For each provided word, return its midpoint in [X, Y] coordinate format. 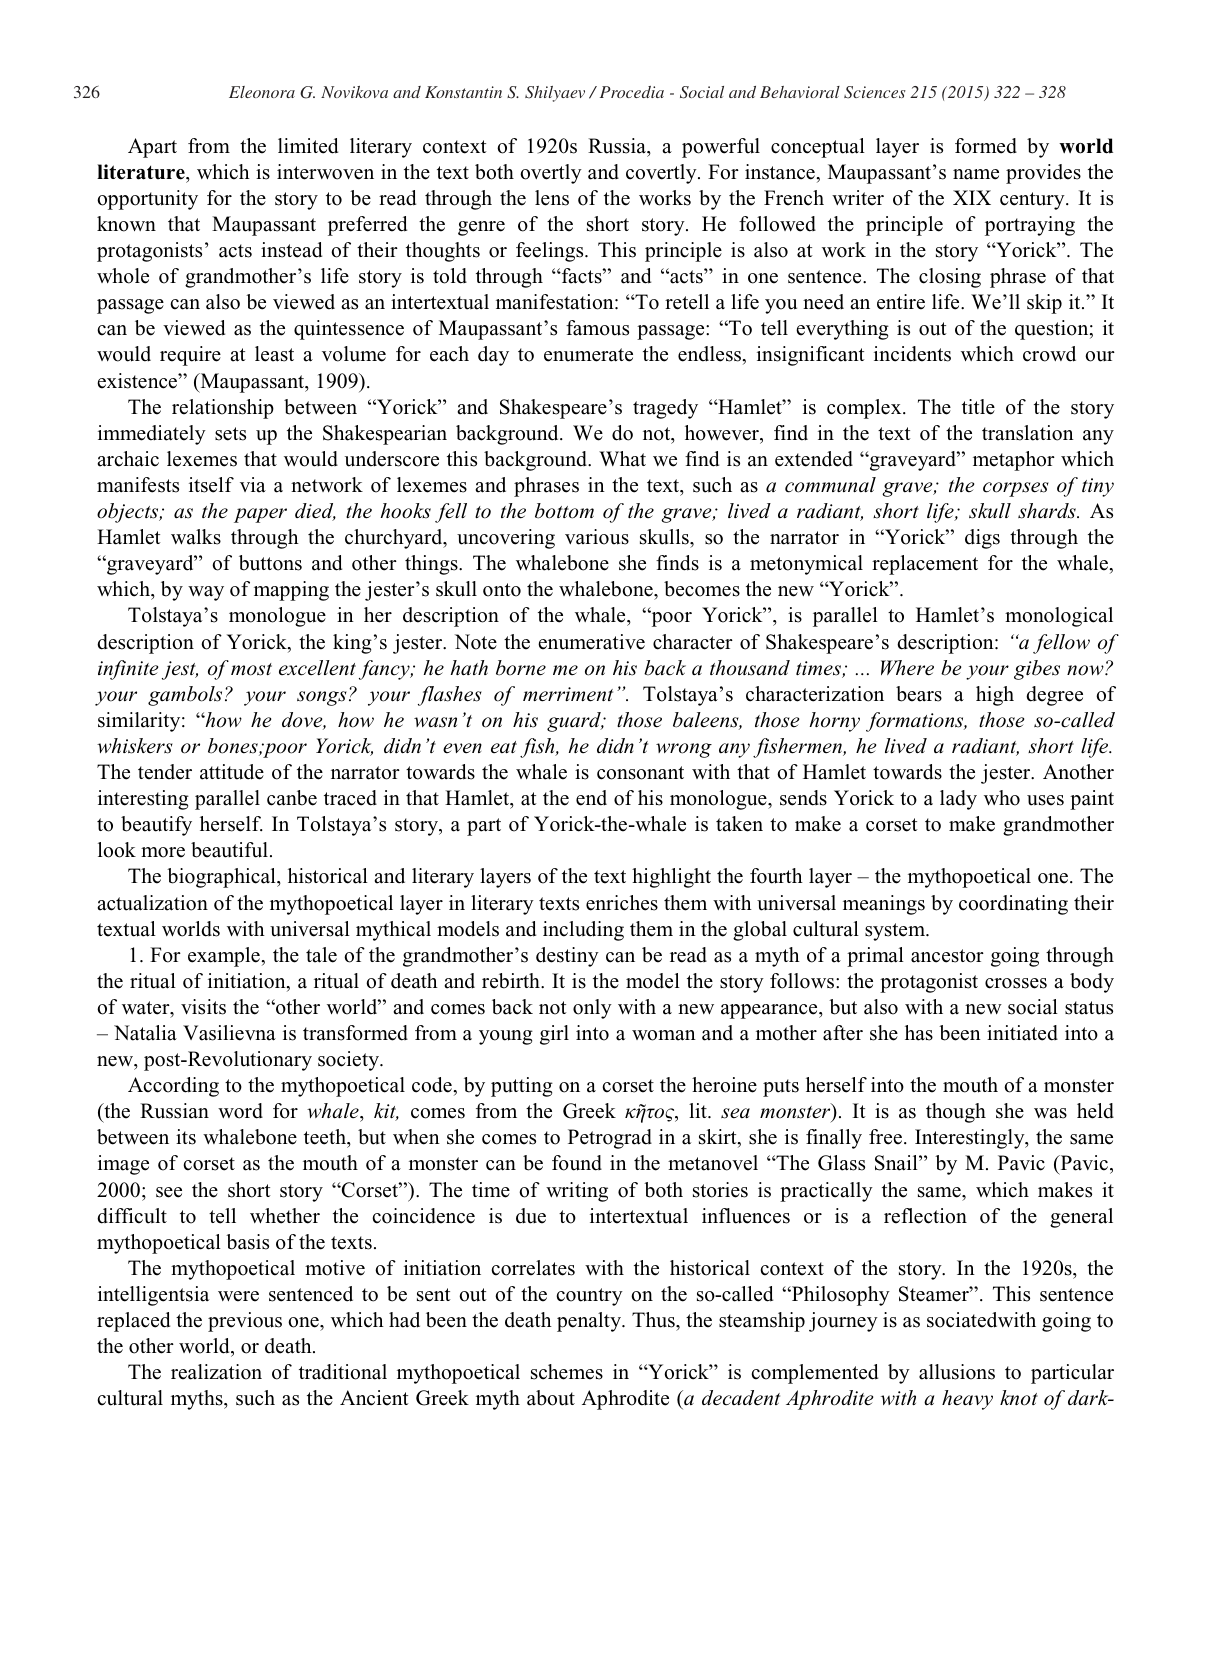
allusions [957, 1372]
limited [308, 146]
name [976, 174]
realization [216, 1372]
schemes [567, 1372]
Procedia [632, 92]
